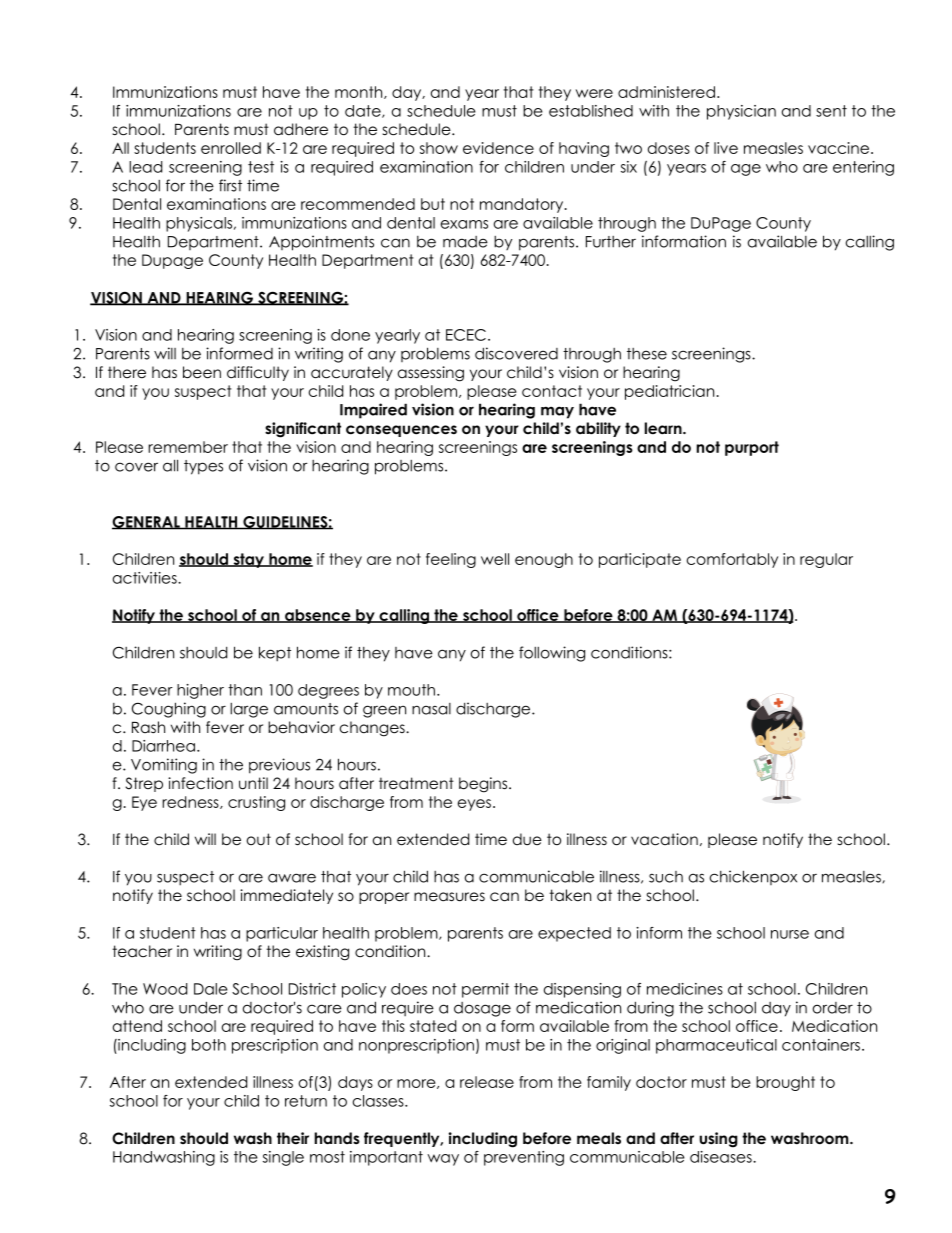 The image size is (952, 1233). What do you see at coordinates (200, 783) in the screenshot?
I see `infection` at bounding box center [200, 783].
